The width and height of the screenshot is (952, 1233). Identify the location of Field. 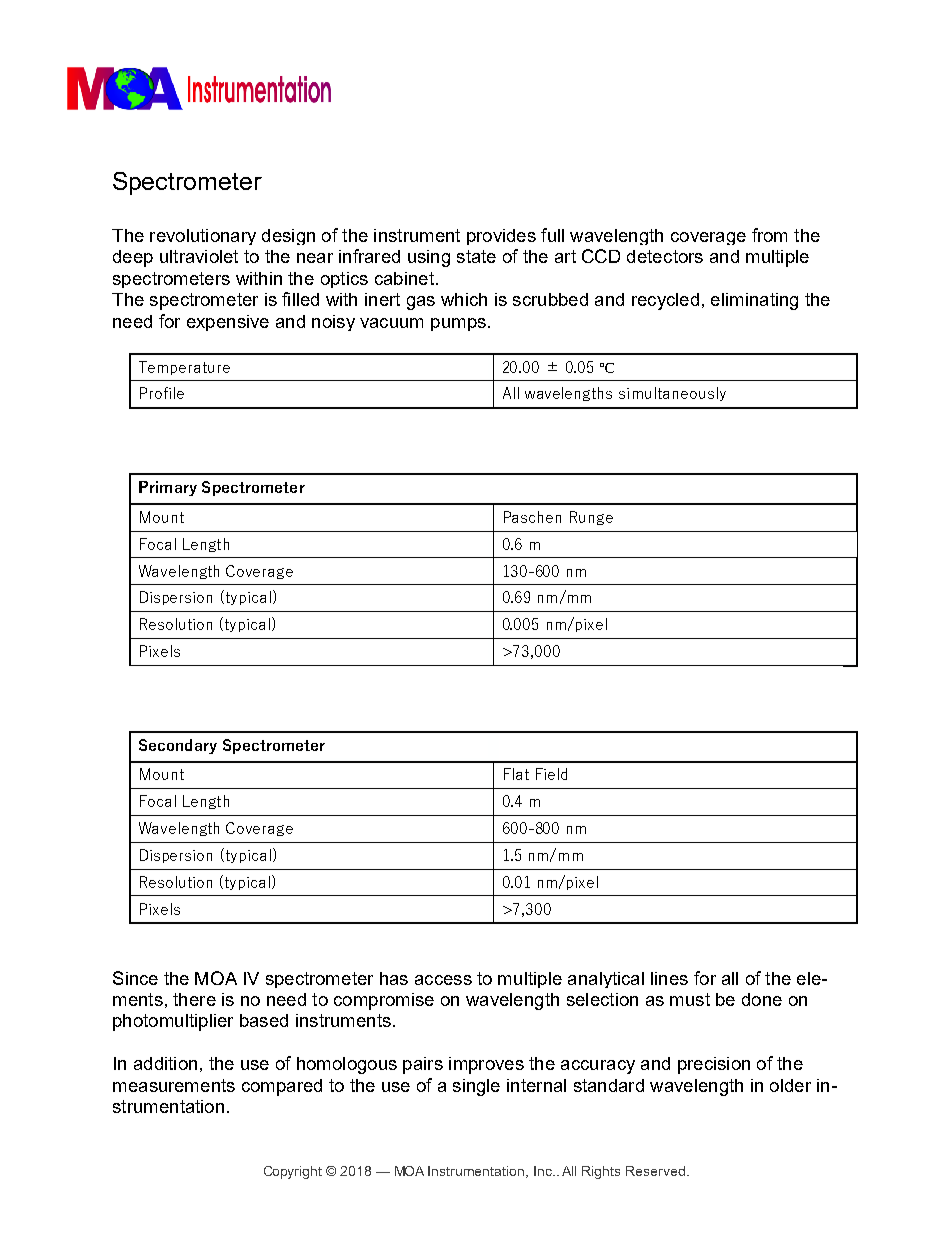
(551, 774).
